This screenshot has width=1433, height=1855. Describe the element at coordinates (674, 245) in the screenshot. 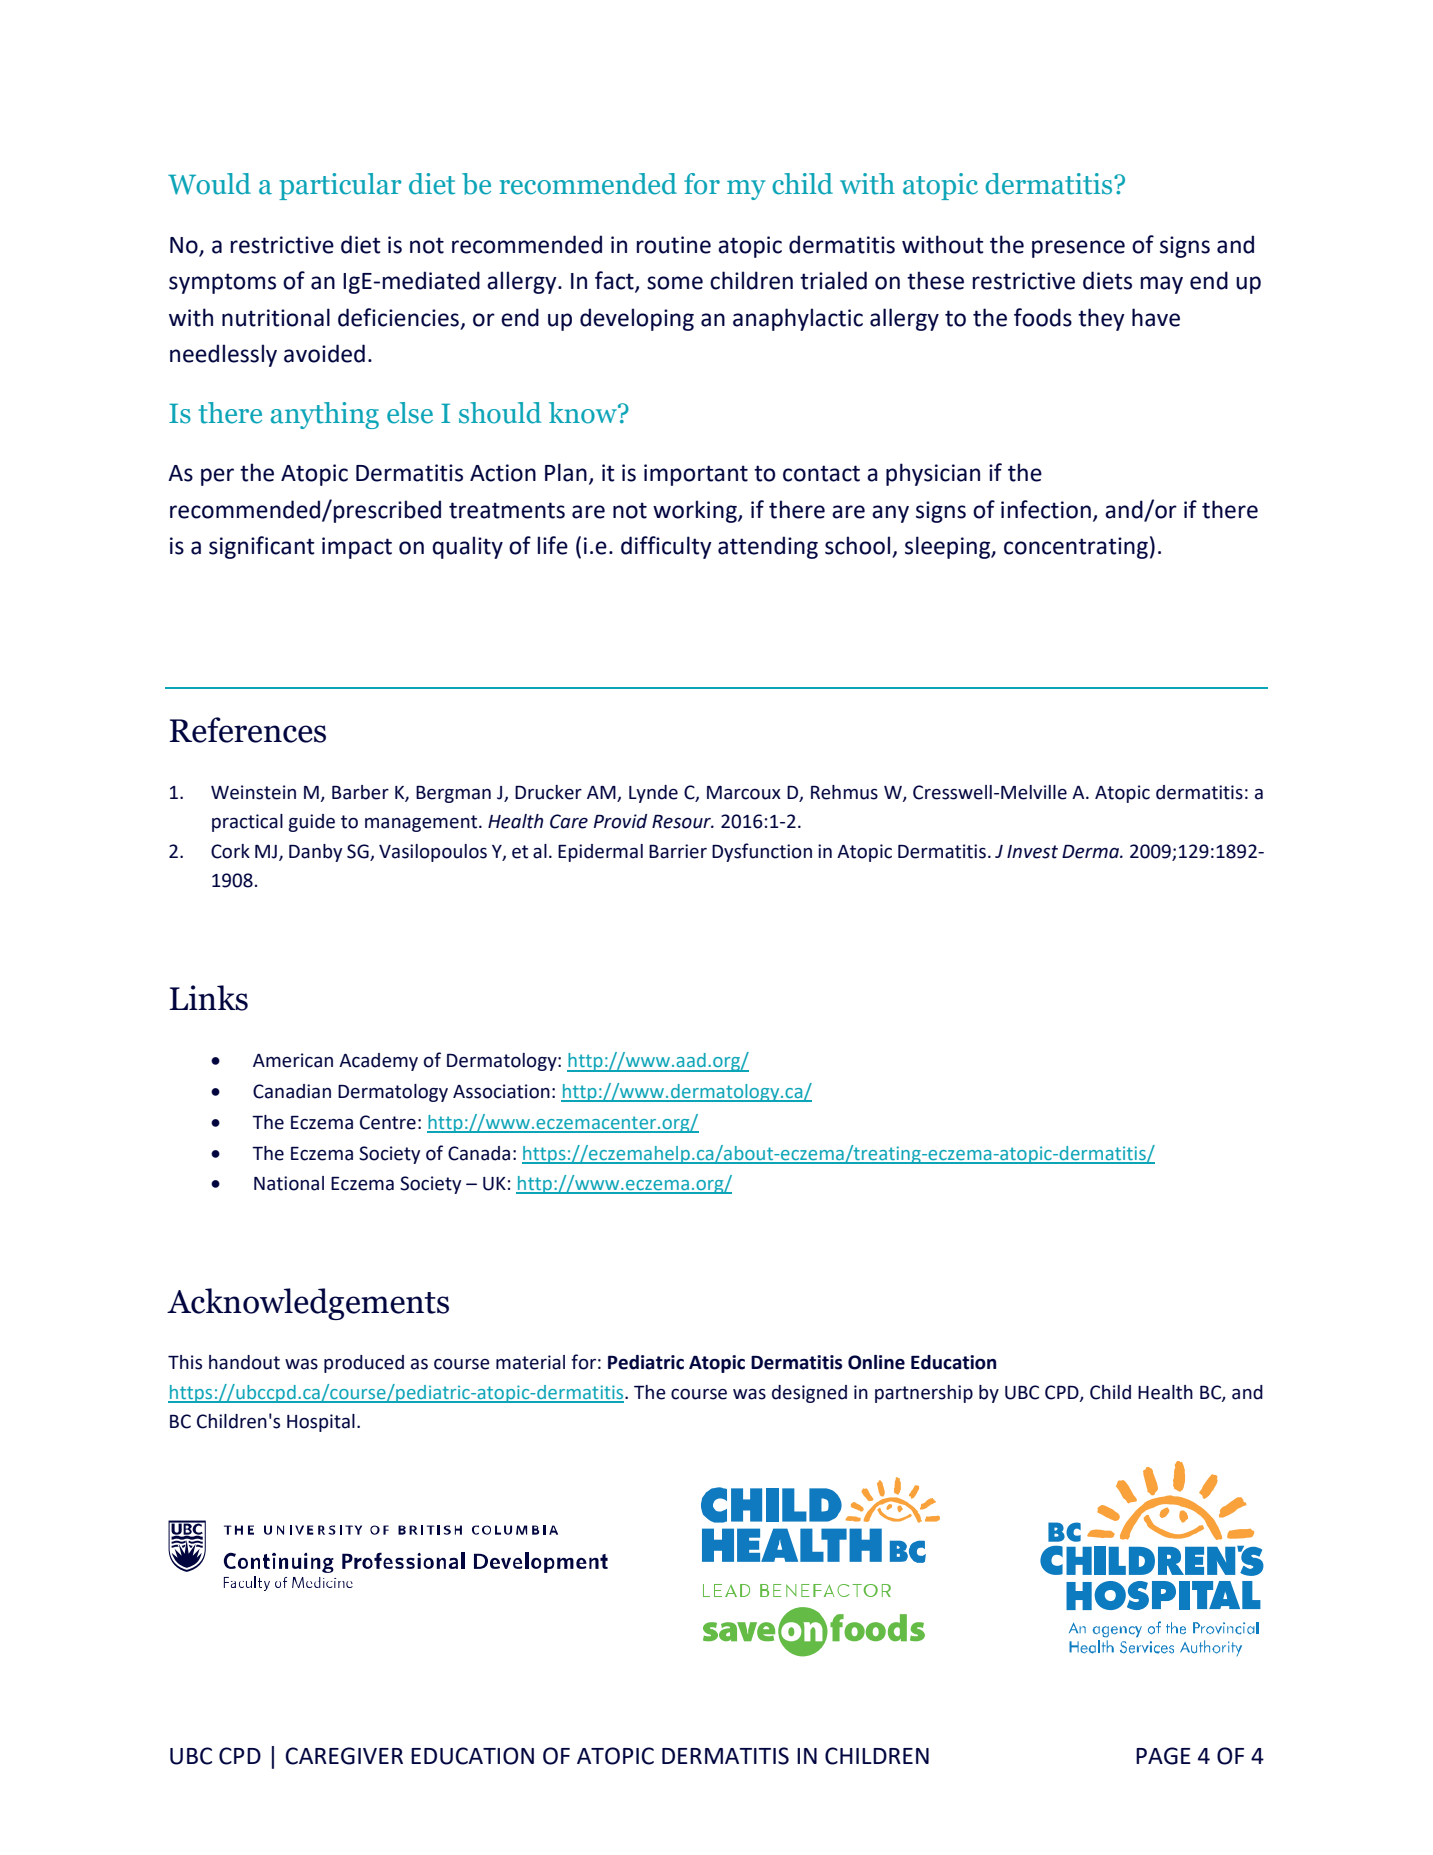

I see `routine` at that location.
